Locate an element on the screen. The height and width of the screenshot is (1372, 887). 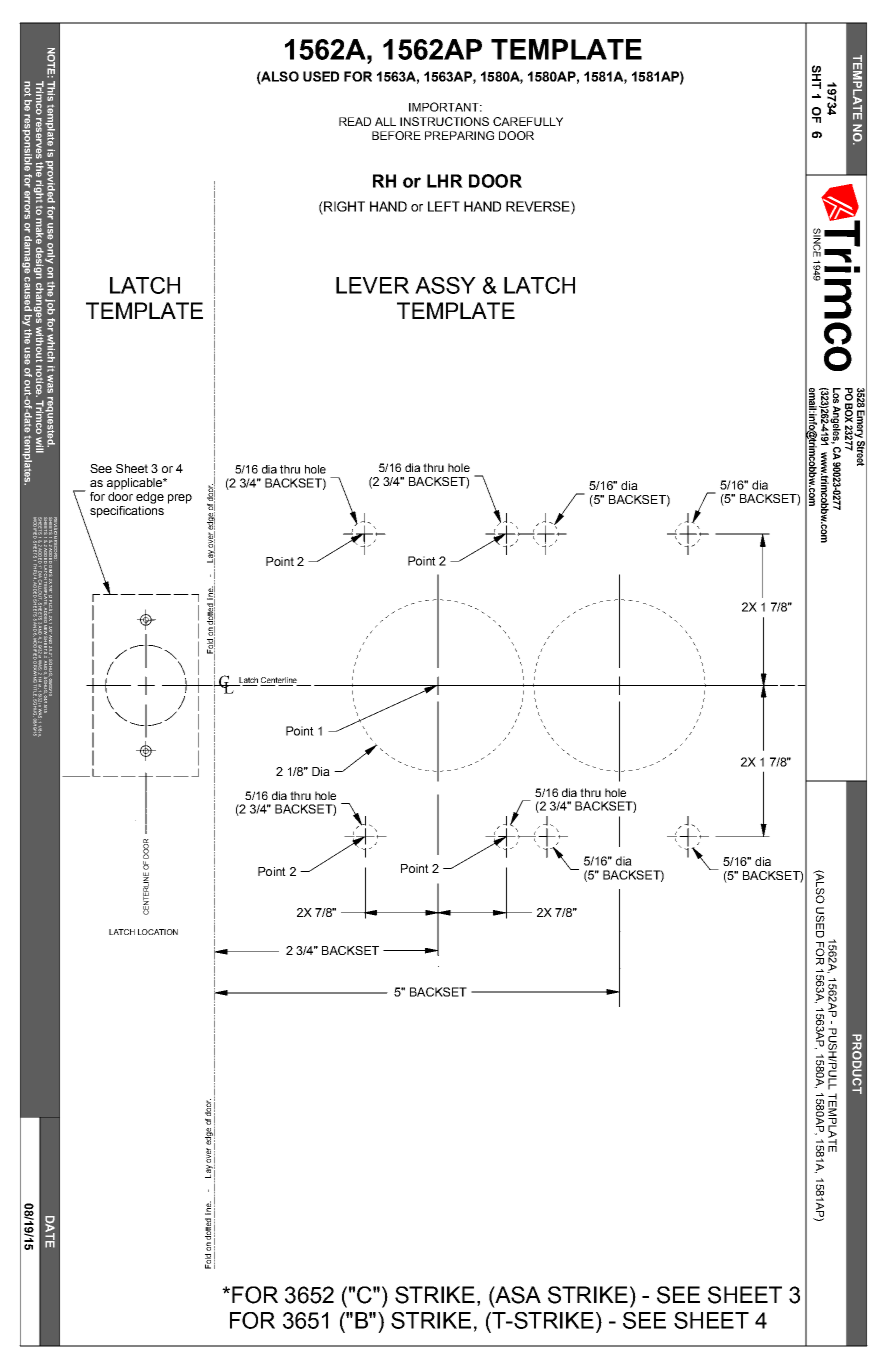
ASSY is located at coordinates (445, 285).
